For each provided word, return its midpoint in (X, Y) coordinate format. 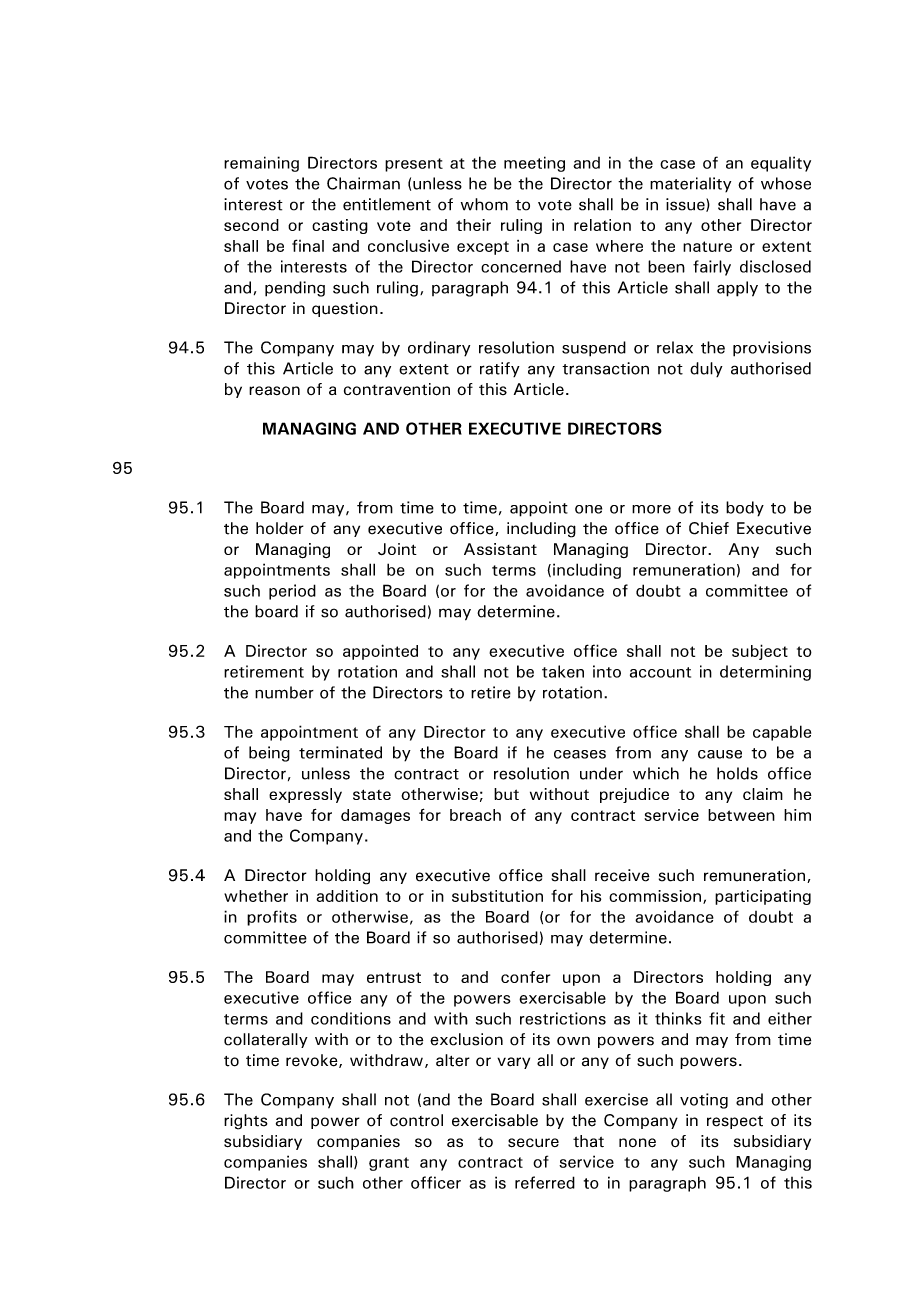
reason (274, 391)
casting (340, 226)
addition (347, 896)
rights (246, 1122)
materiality (690, 184)
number (284, 692)
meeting (534, 164)
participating (763, 897)
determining (765, 673)
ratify (500, 369)
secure (533, 1142)
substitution (497, 896)
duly (706, 369)
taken (563, 671)
